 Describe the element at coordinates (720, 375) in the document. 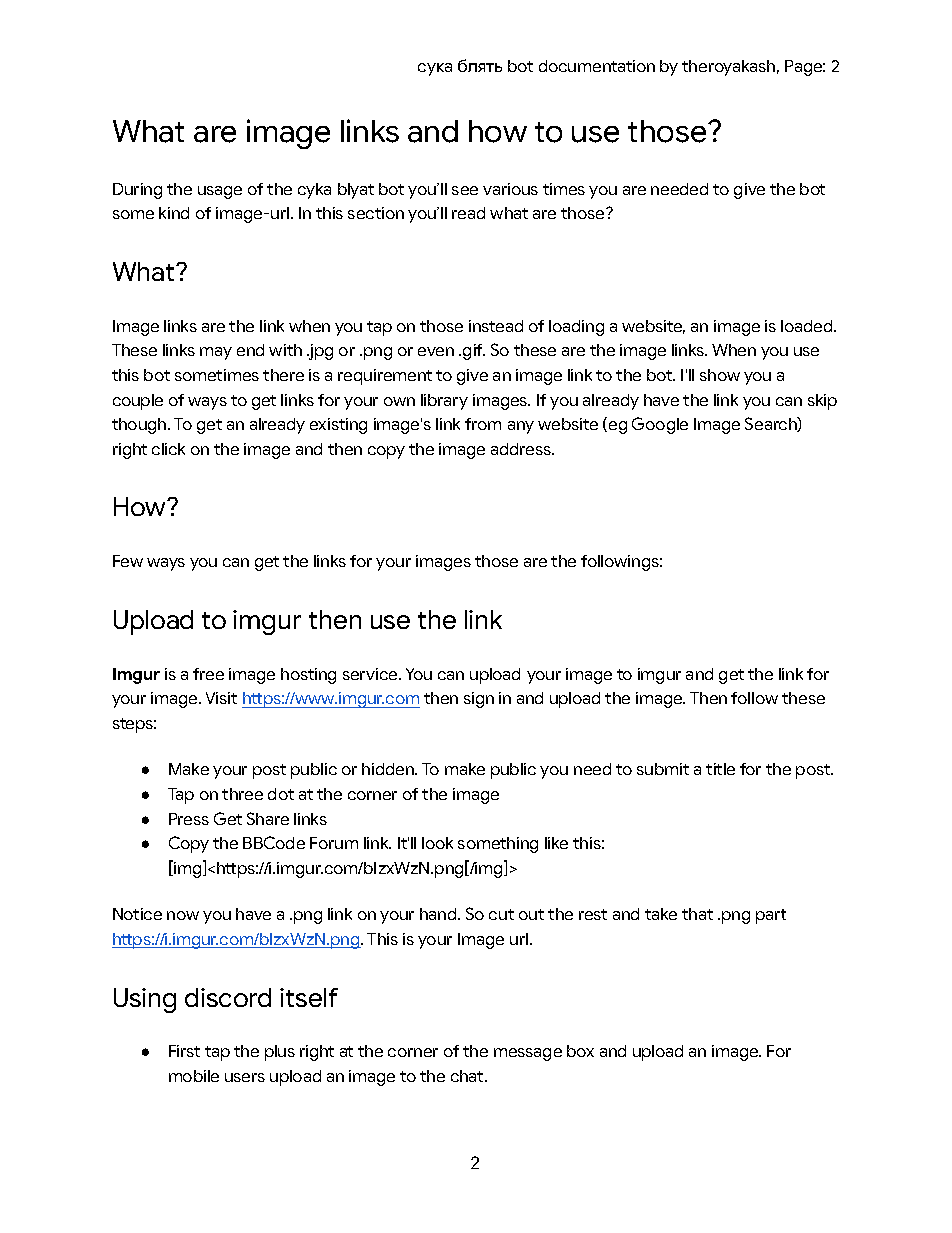

I see `show` at that location.
